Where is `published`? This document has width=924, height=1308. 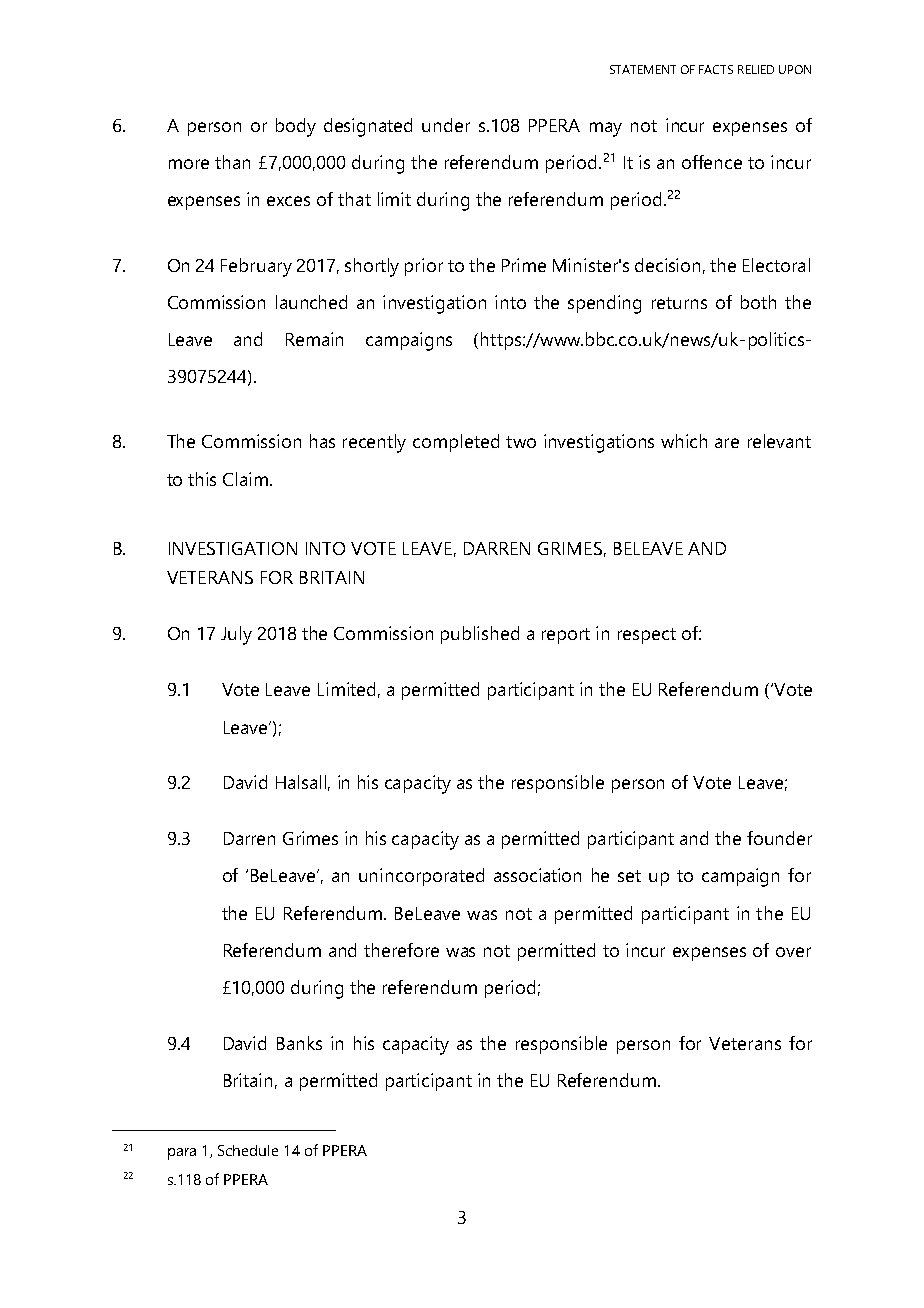
published is located at coordinates (480, 635).
